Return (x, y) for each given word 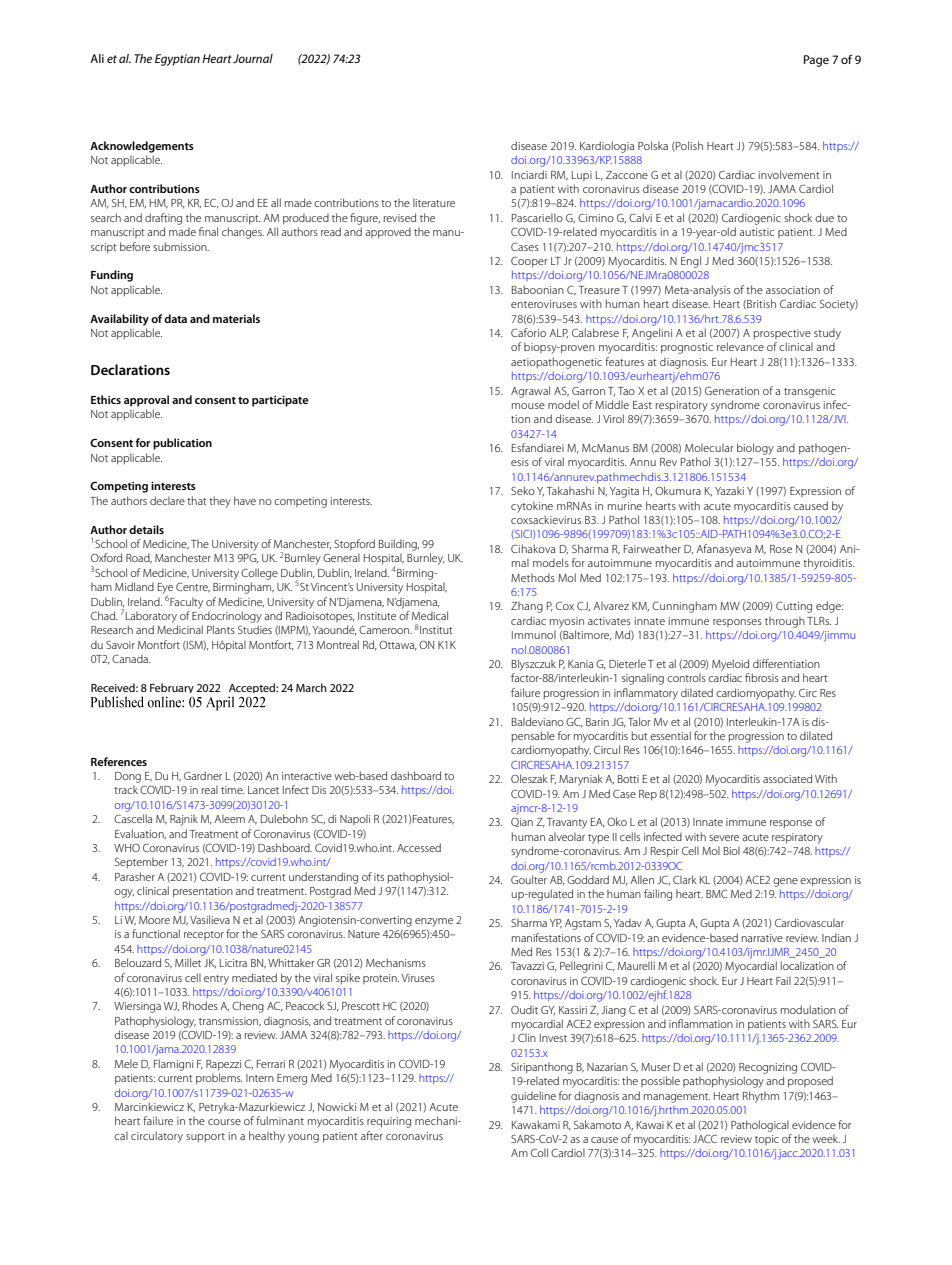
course (224, 1122)
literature (434, 202)
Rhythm (761, 1097)
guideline (533, 1097)
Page (816, 61)
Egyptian (177, 60)
